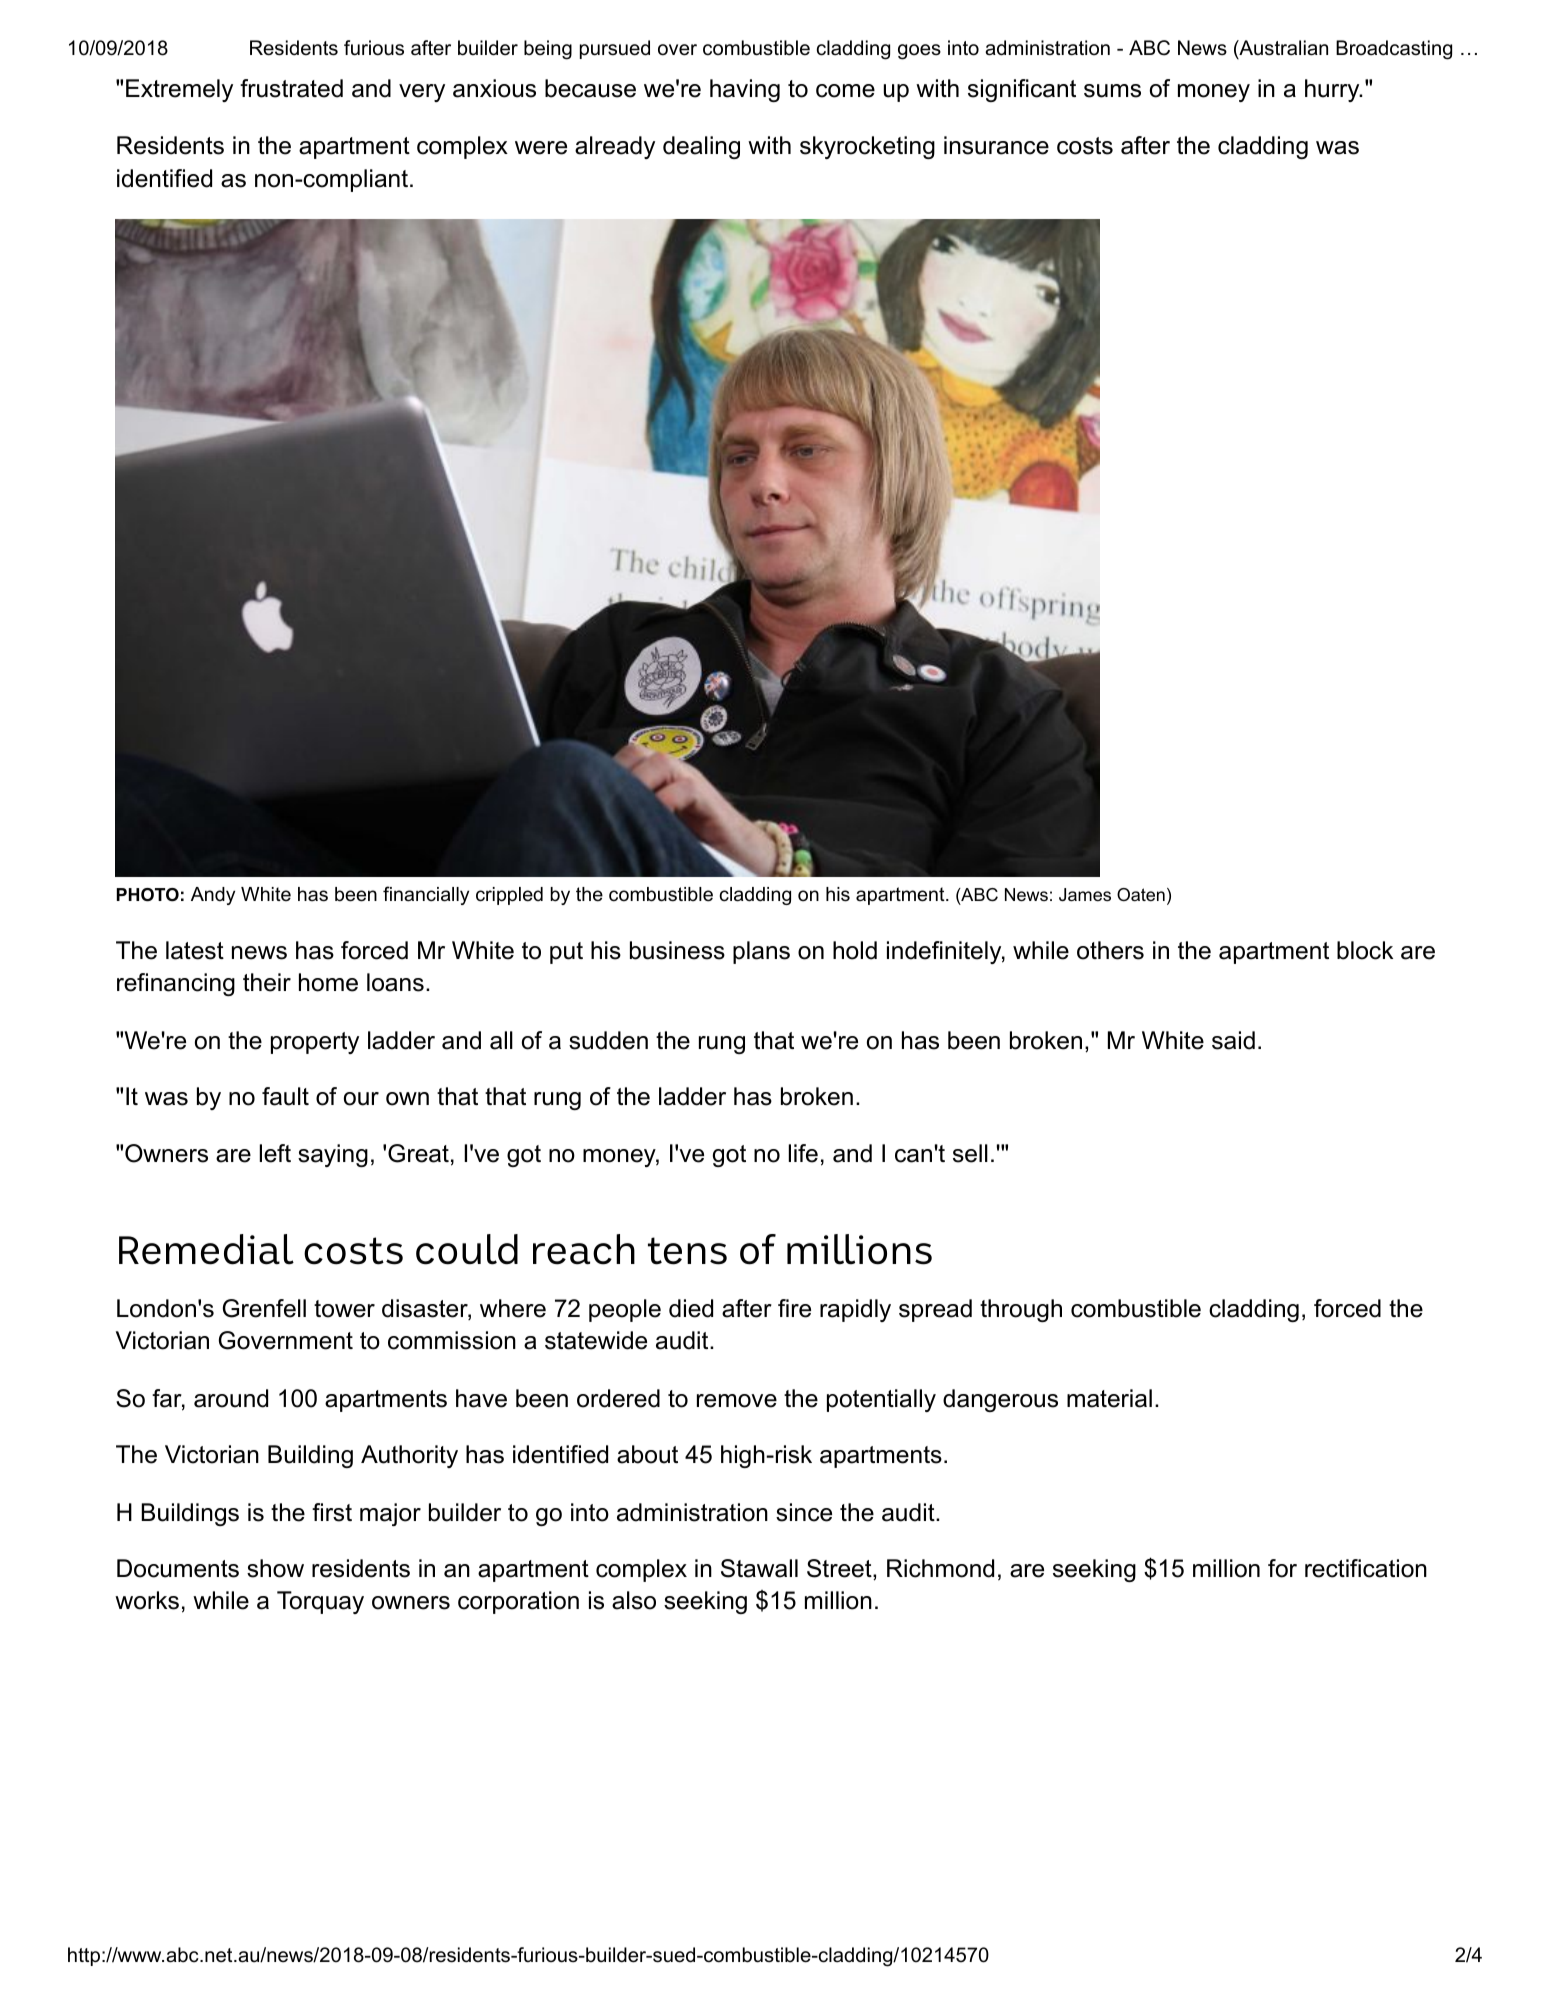  I want to click on frustrated, so click(291, 88).
